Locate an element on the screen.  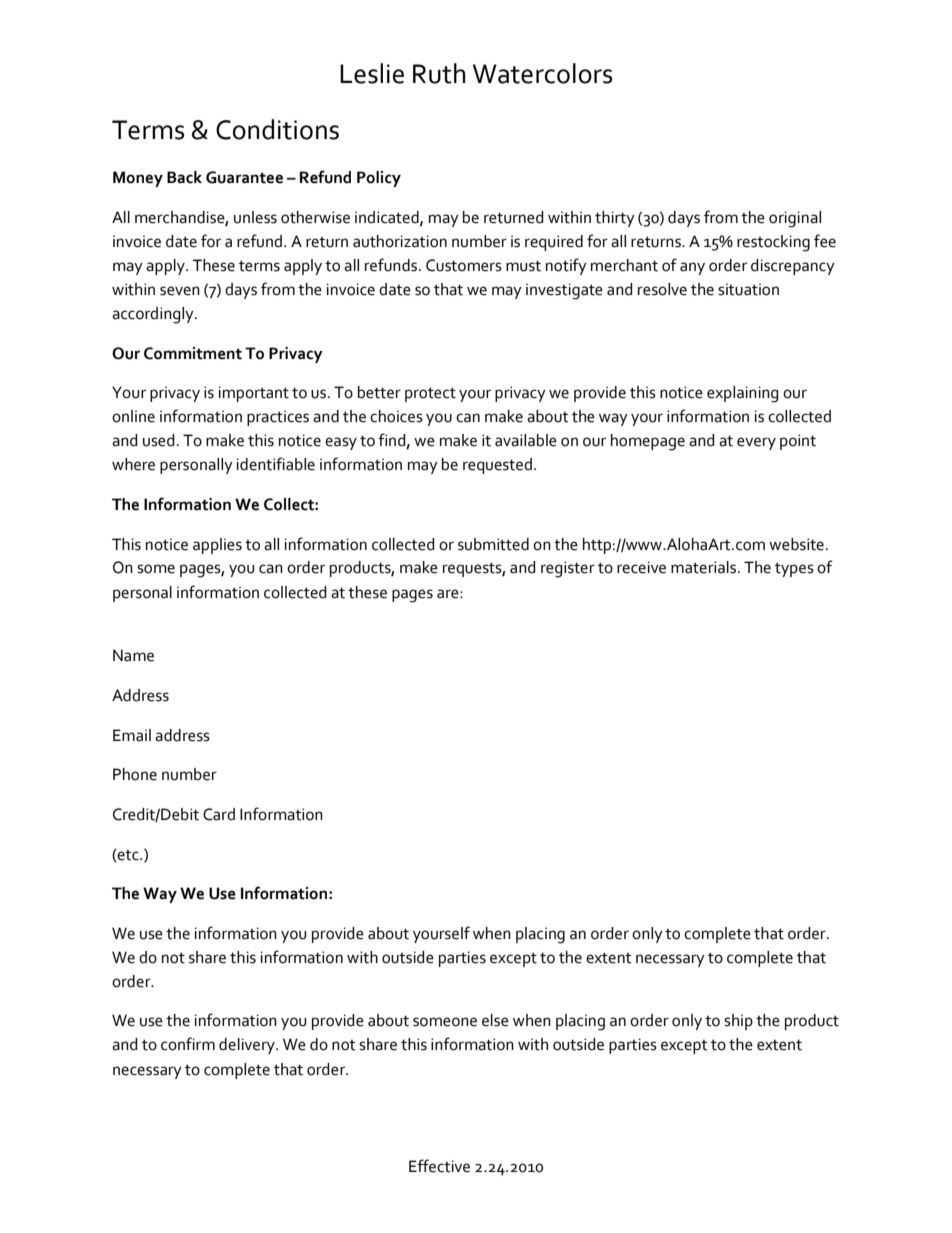
Card is located at coordinates (219, 814).
